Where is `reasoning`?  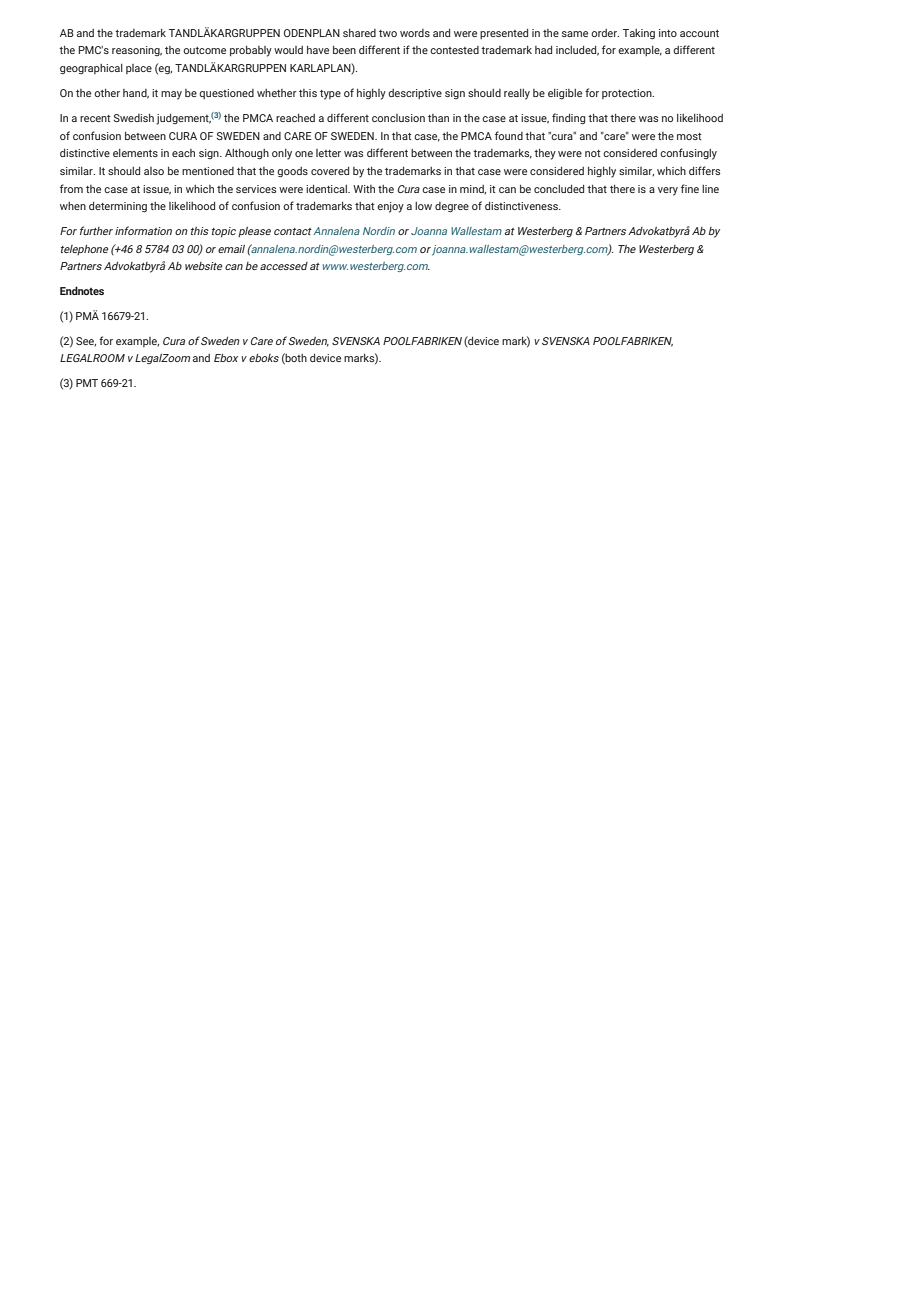 reasoning is located at coordinates (137, 51).
